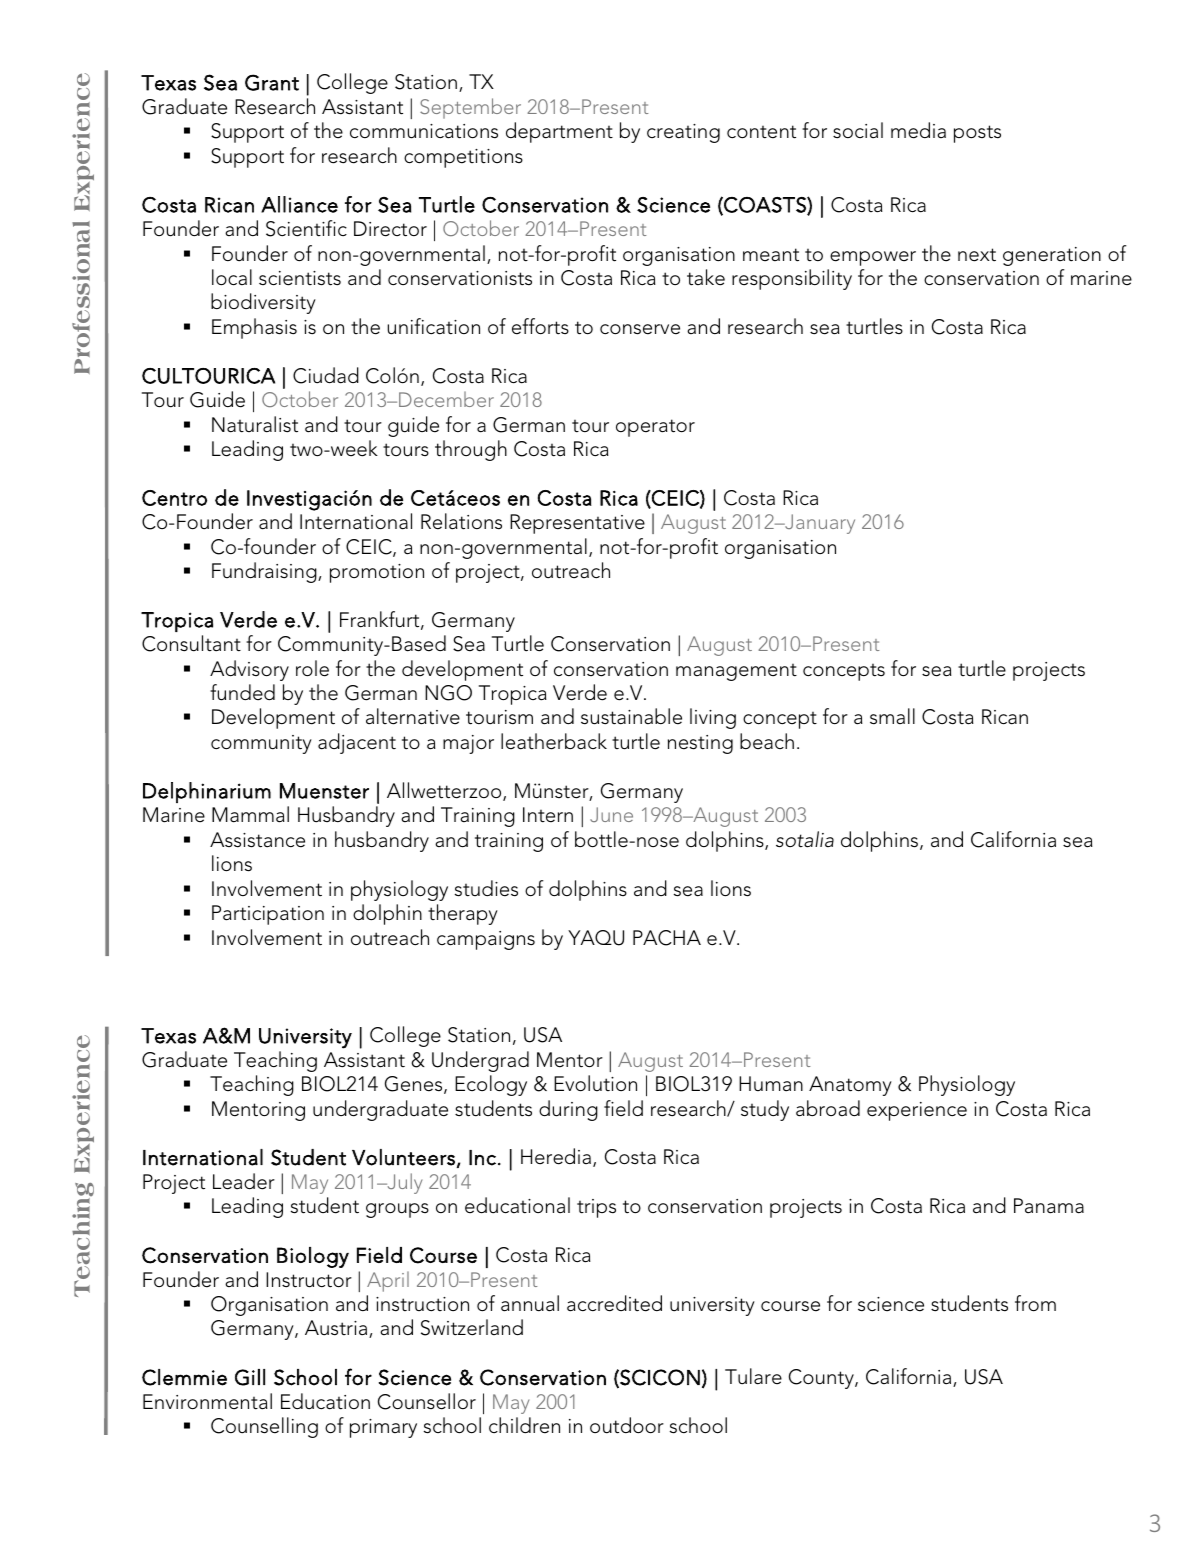 This document has width=1204, height=1559. I want to click on Gill, so click(250, 1377).
